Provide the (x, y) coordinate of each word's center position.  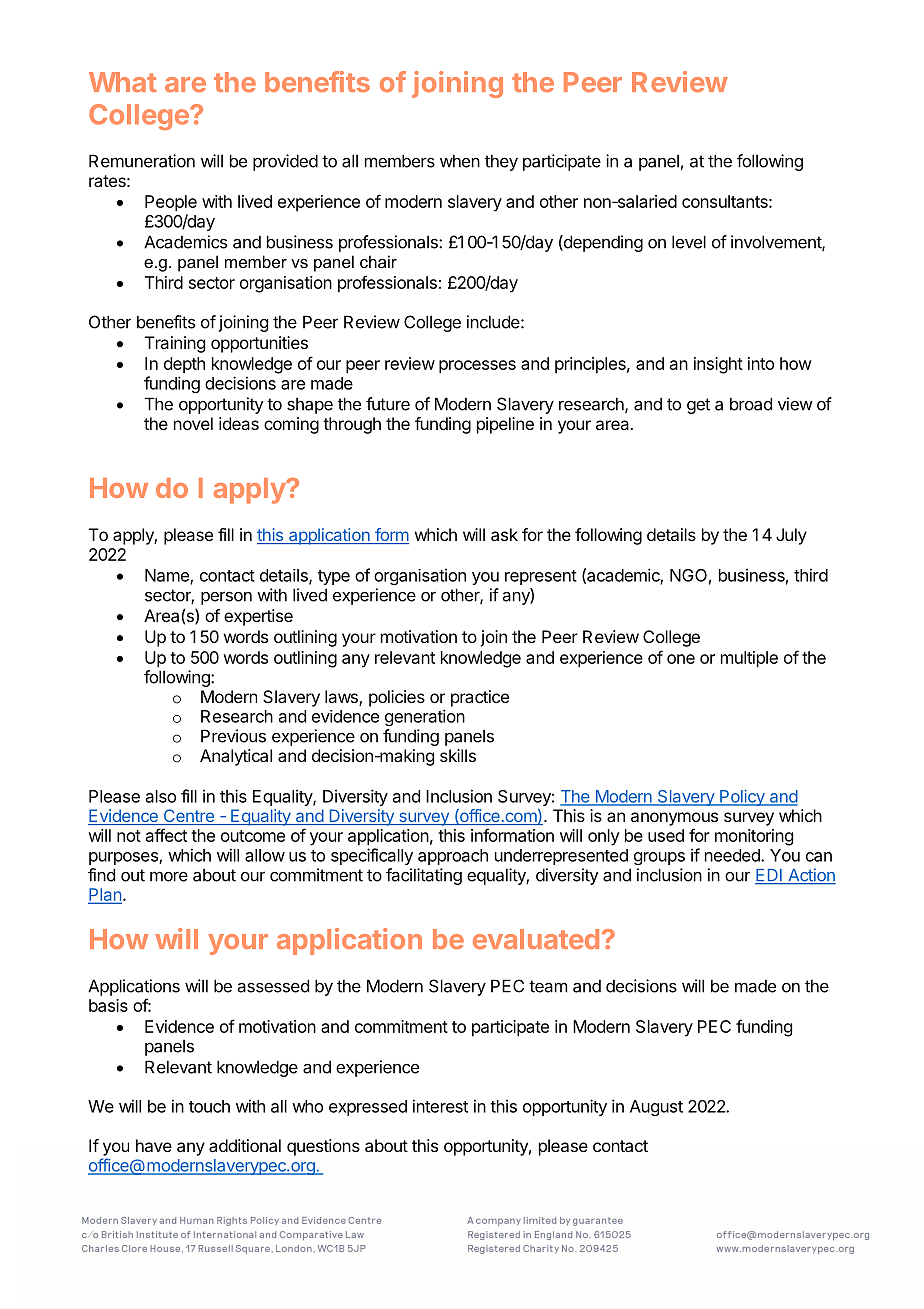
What (123, 82)
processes (477, 367)
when (460, 161)
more (169, 876)
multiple (749, 659)
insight (718, 365)
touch (209, 1106)
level (689, 242)
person (226, 598)
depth (184, 365)
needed (733, 855)
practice (480, 698)
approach (453, 857)
